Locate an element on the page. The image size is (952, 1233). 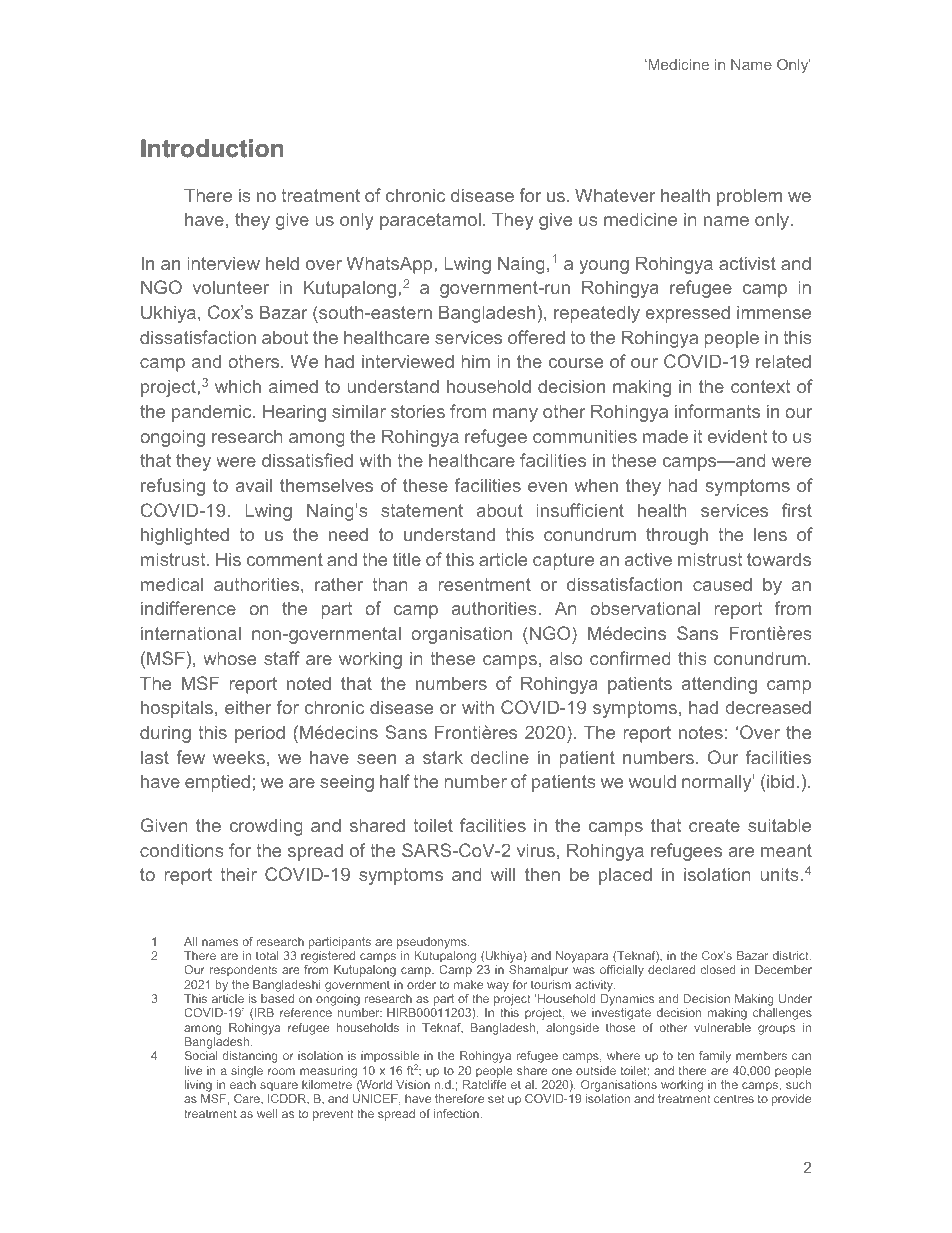
caused is located at coordinates (722, 584).
